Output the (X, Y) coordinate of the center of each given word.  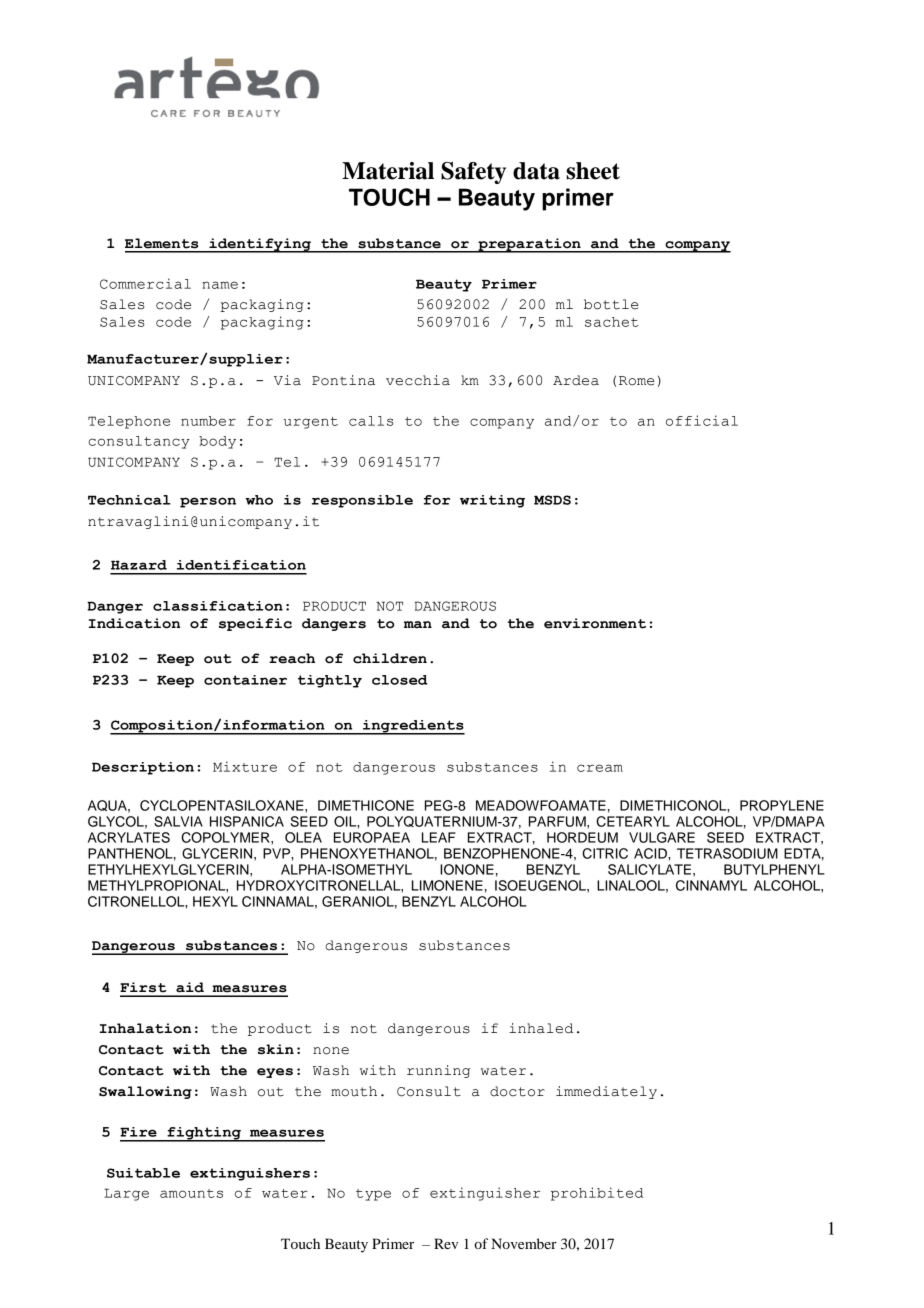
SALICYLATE (649, 869)
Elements (161, 243)
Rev (446, 1243)
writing (492, 501)
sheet (593, 171)
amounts (191, 1193)
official (702, 420)
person (208, 502)
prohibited (597, 1194)
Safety (473, 173)
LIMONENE (447, 885)
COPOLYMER (226, 837)
